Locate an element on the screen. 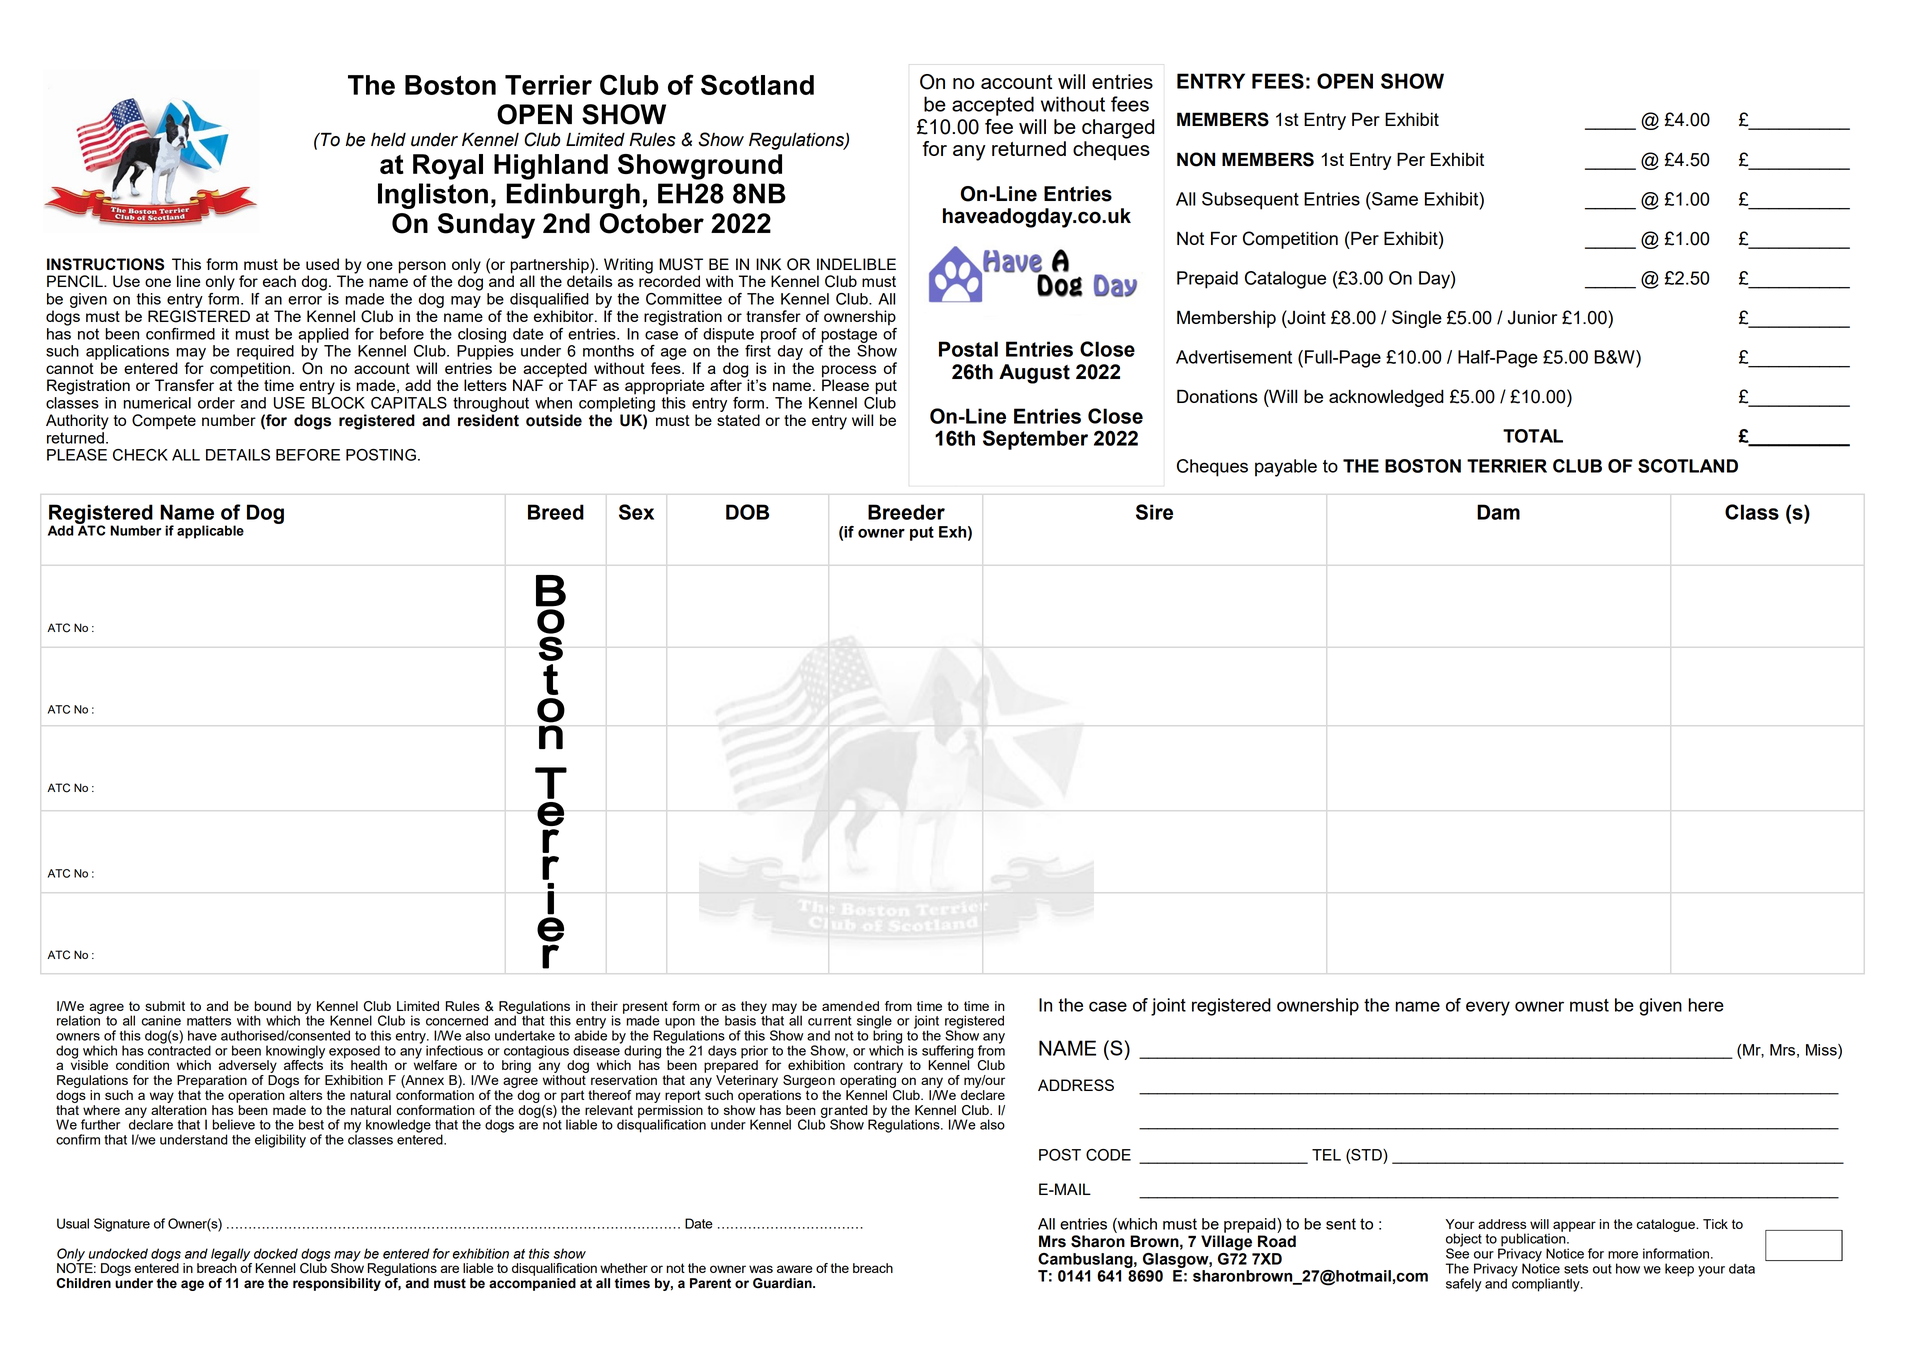  INDELIBLE is located at coordinates (856, 264).
